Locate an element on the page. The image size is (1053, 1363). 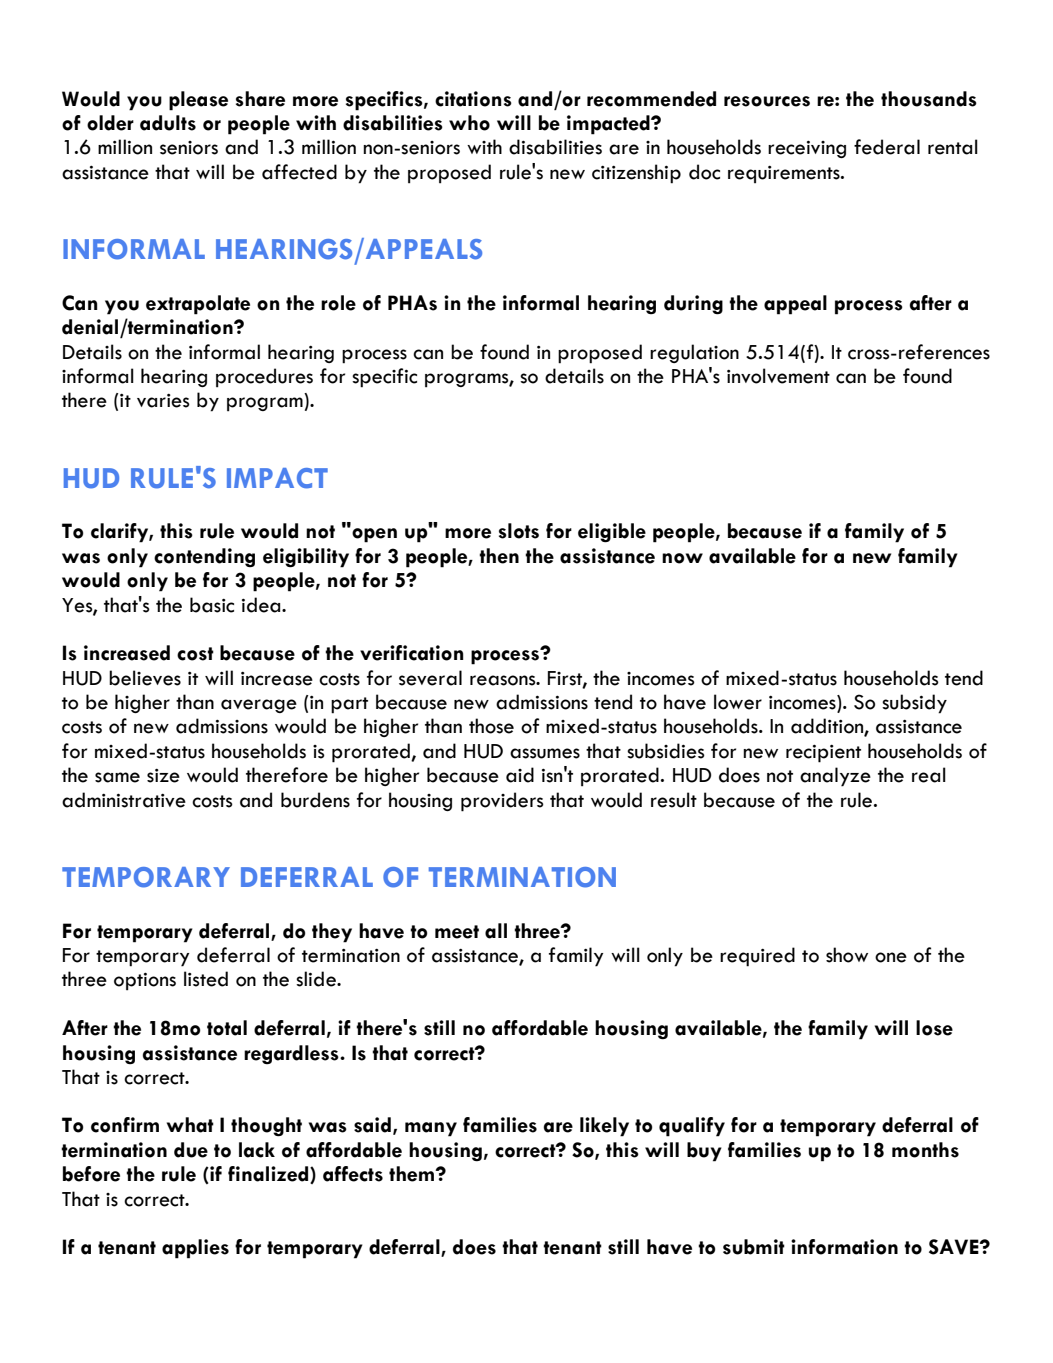
applies is located at coordinates (195, 1249).
